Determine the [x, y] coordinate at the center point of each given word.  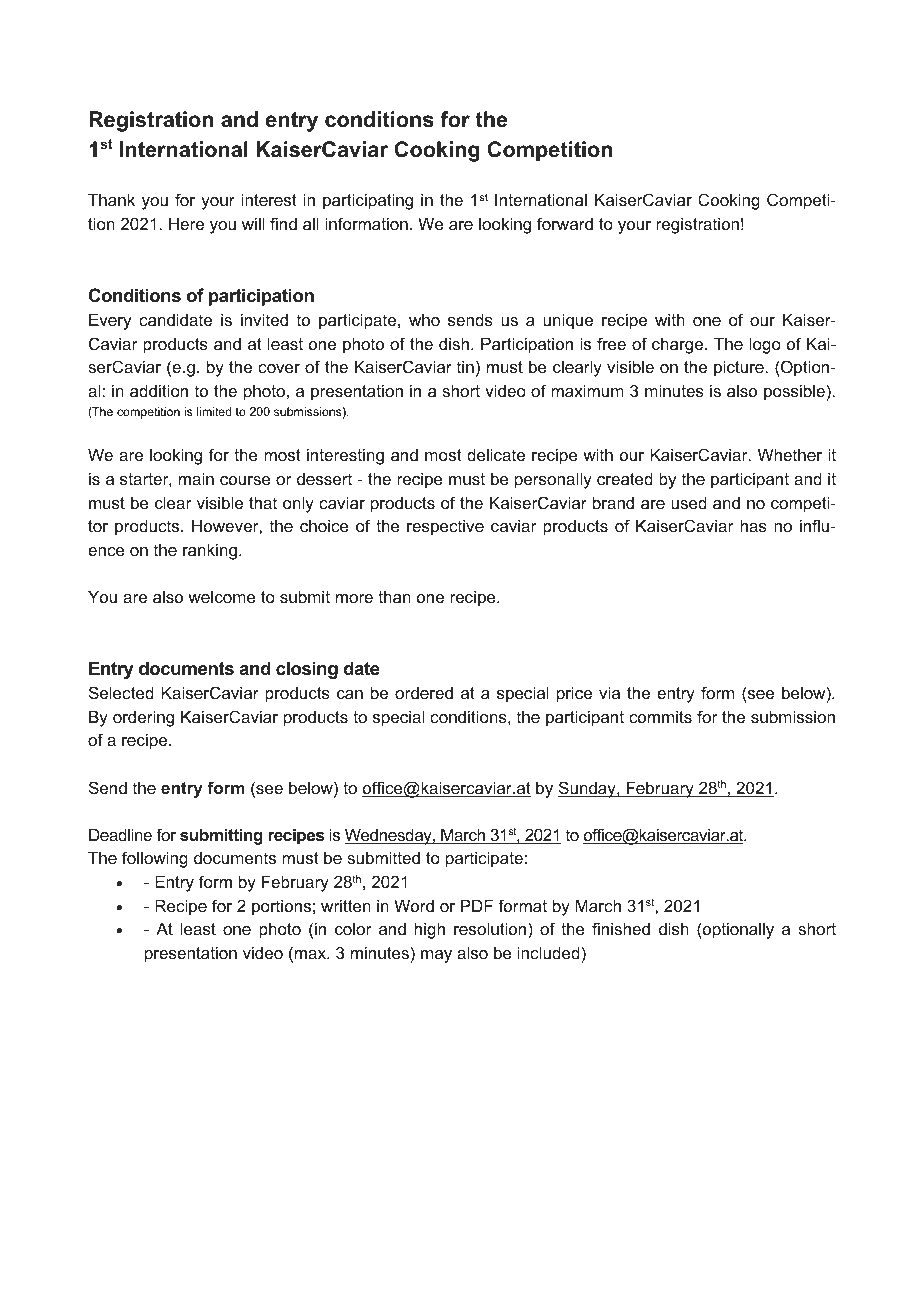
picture [740, 368]
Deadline [120, 834]
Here [186, 223]
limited [214, 411]
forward [565, 223]
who [424, 320]
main [196, 478]
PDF [477, 905]
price [574, 694]
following [155, 859]
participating [368, 201]
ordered [424, 692]
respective [445, 527]
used [689, 502]
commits [660, 716]
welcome [222, 597]
